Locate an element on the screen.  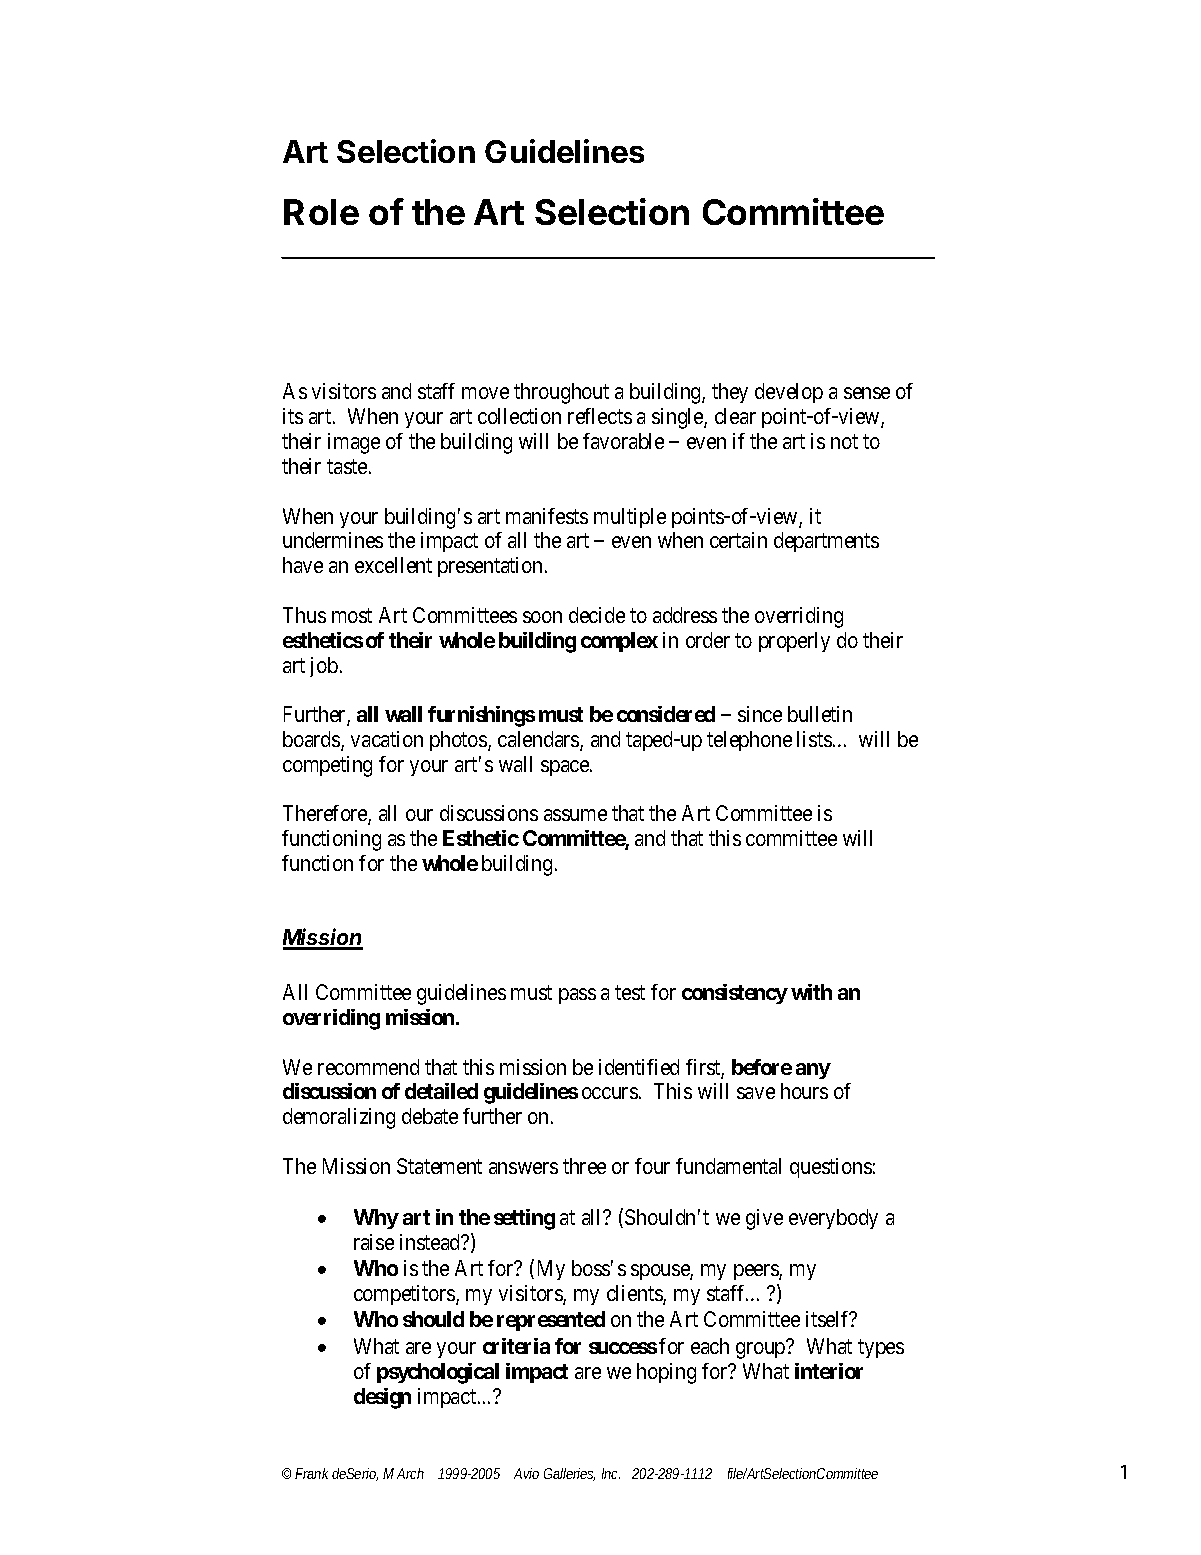
represented is located at coordinates (551, 1321).
